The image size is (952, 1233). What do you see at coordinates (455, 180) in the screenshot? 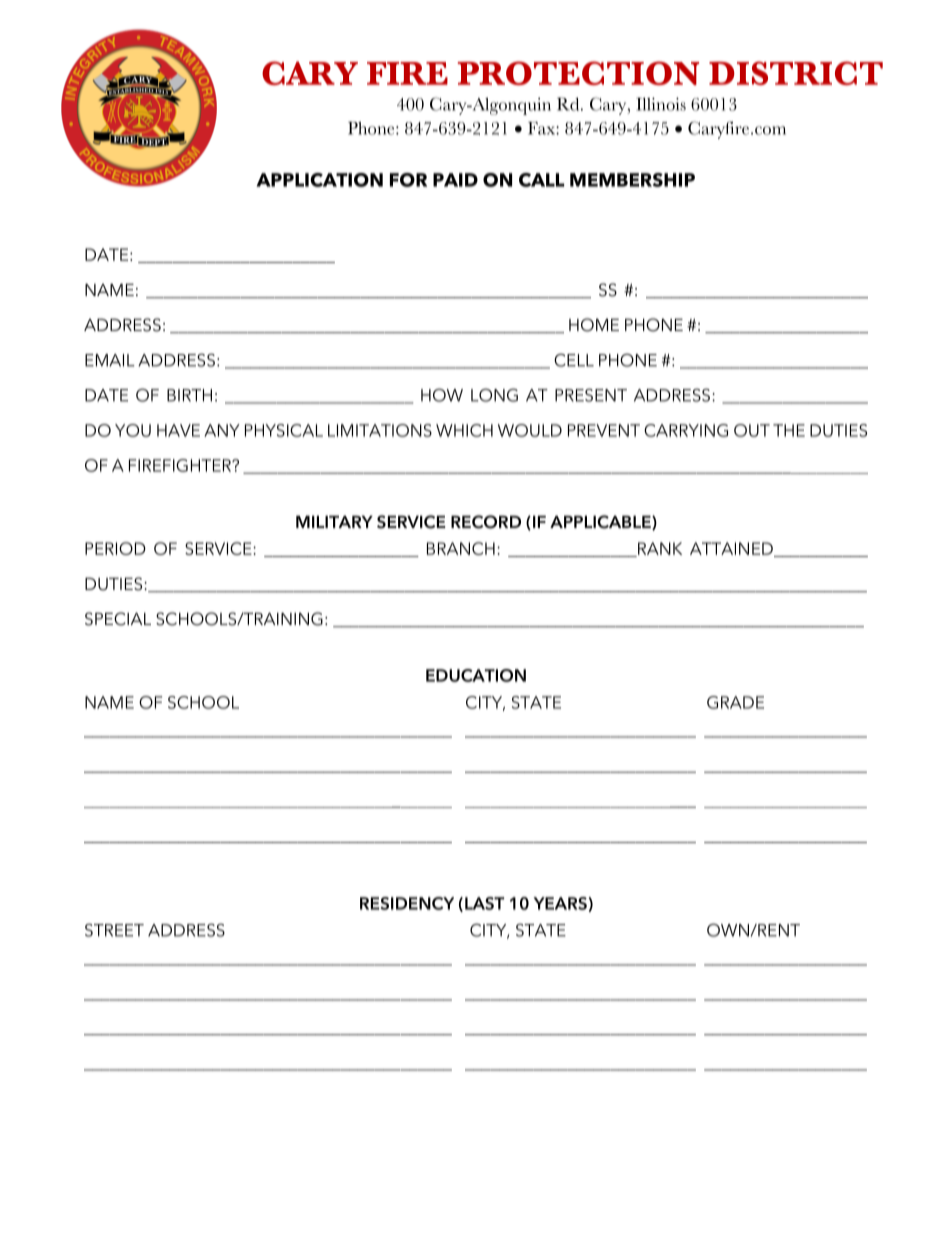
I see `PAID` at bounding box center [455, 180].
